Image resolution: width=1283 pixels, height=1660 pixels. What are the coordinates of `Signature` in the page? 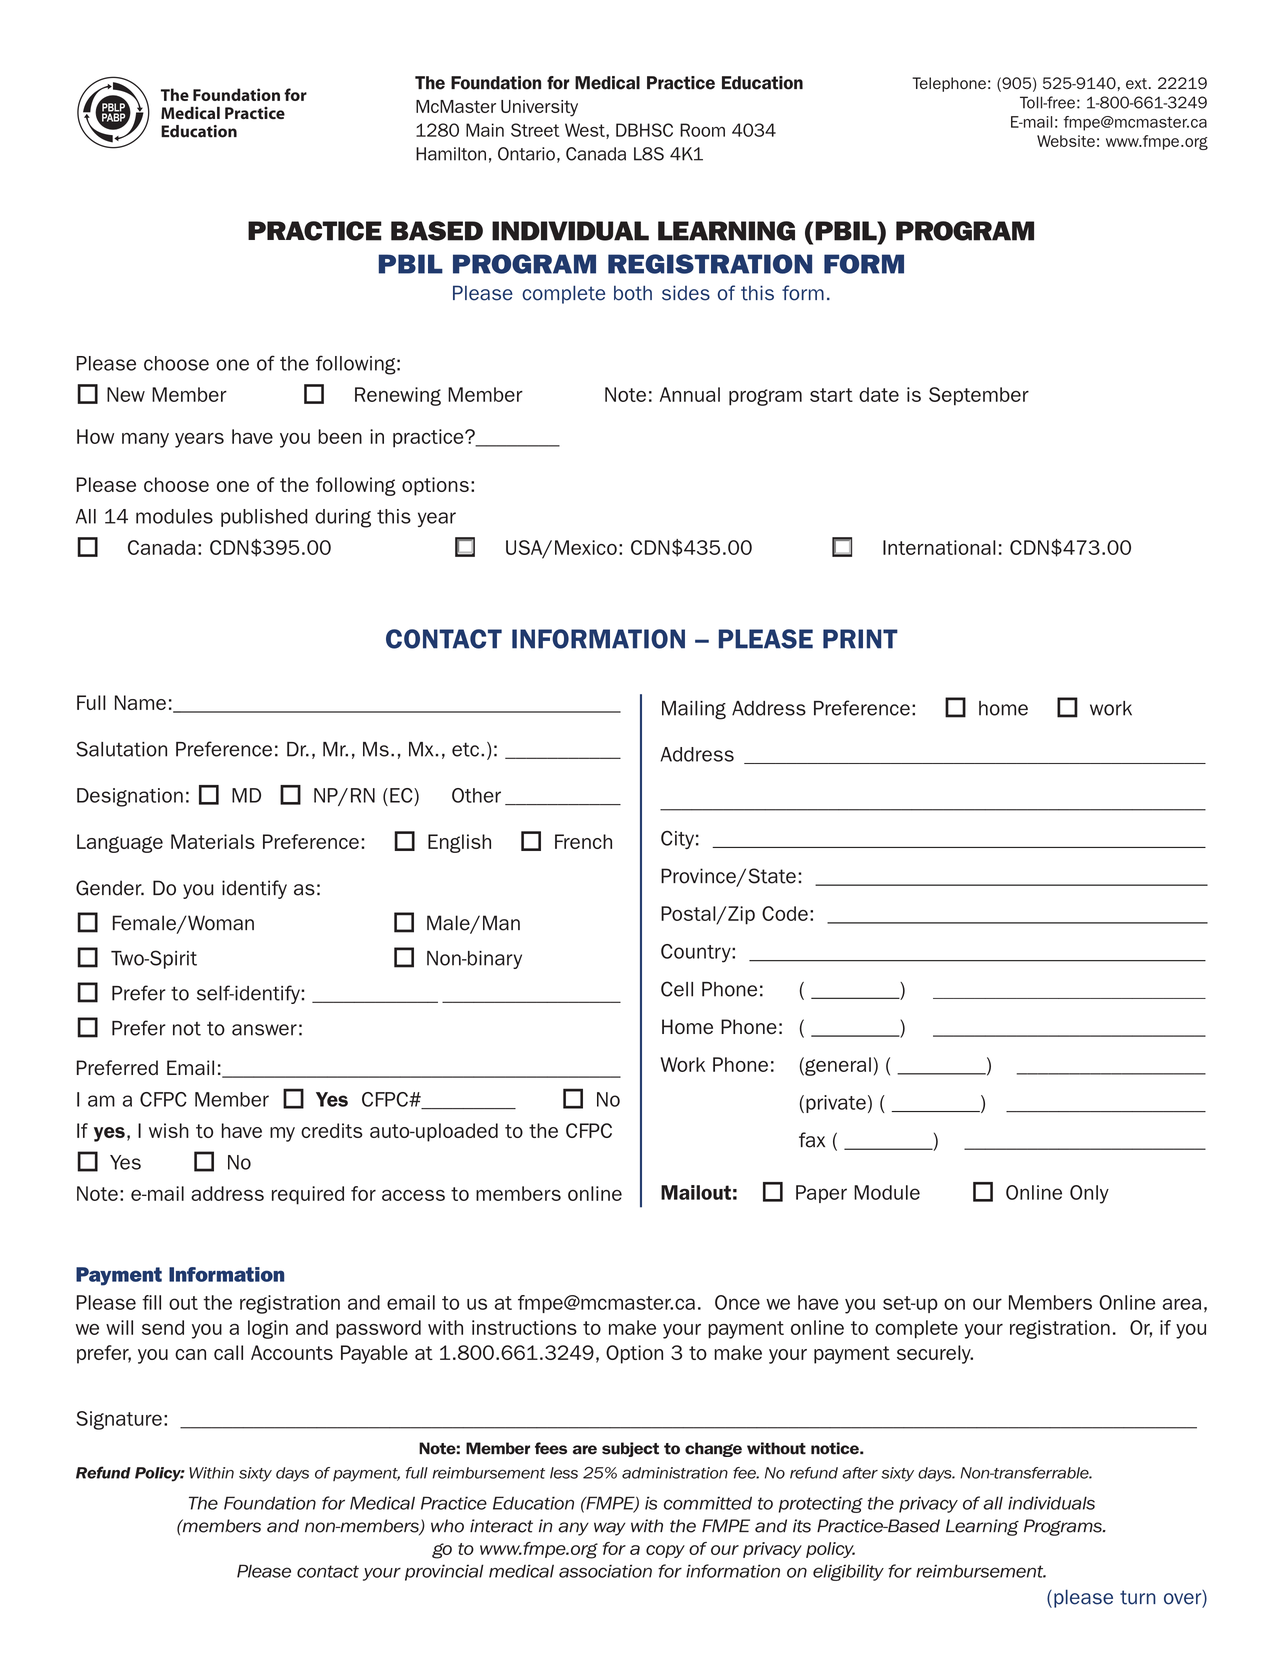 It's located at (119, 1420).
